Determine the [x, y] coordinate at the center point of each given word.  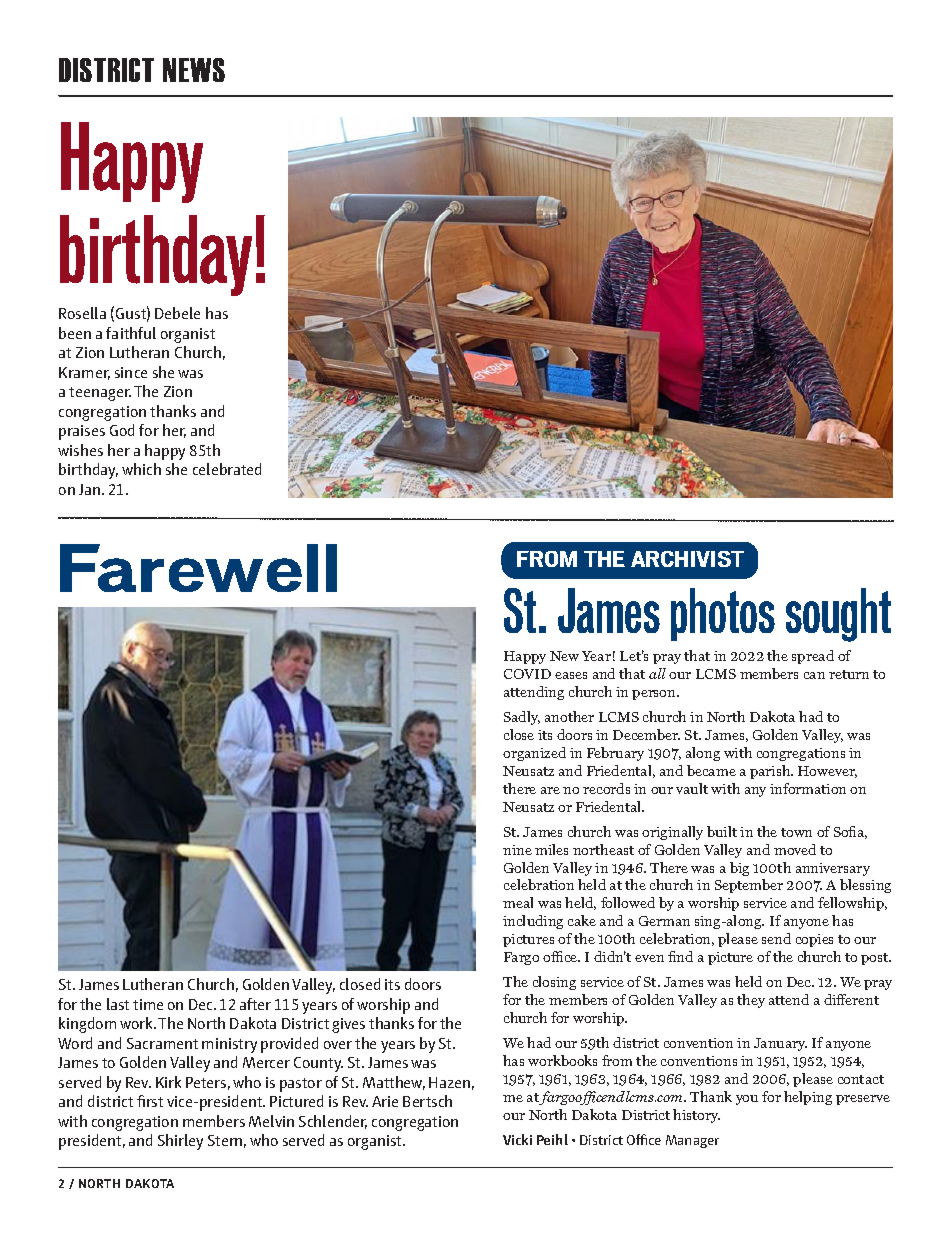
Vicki [517, 1139]
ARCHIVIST [687, 559]
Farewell [198, 568]
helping [808, 1098]
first [150, 1101]
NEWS [194, 70]
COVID [527, 674]
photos [723, 614]
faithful [131, 333]
